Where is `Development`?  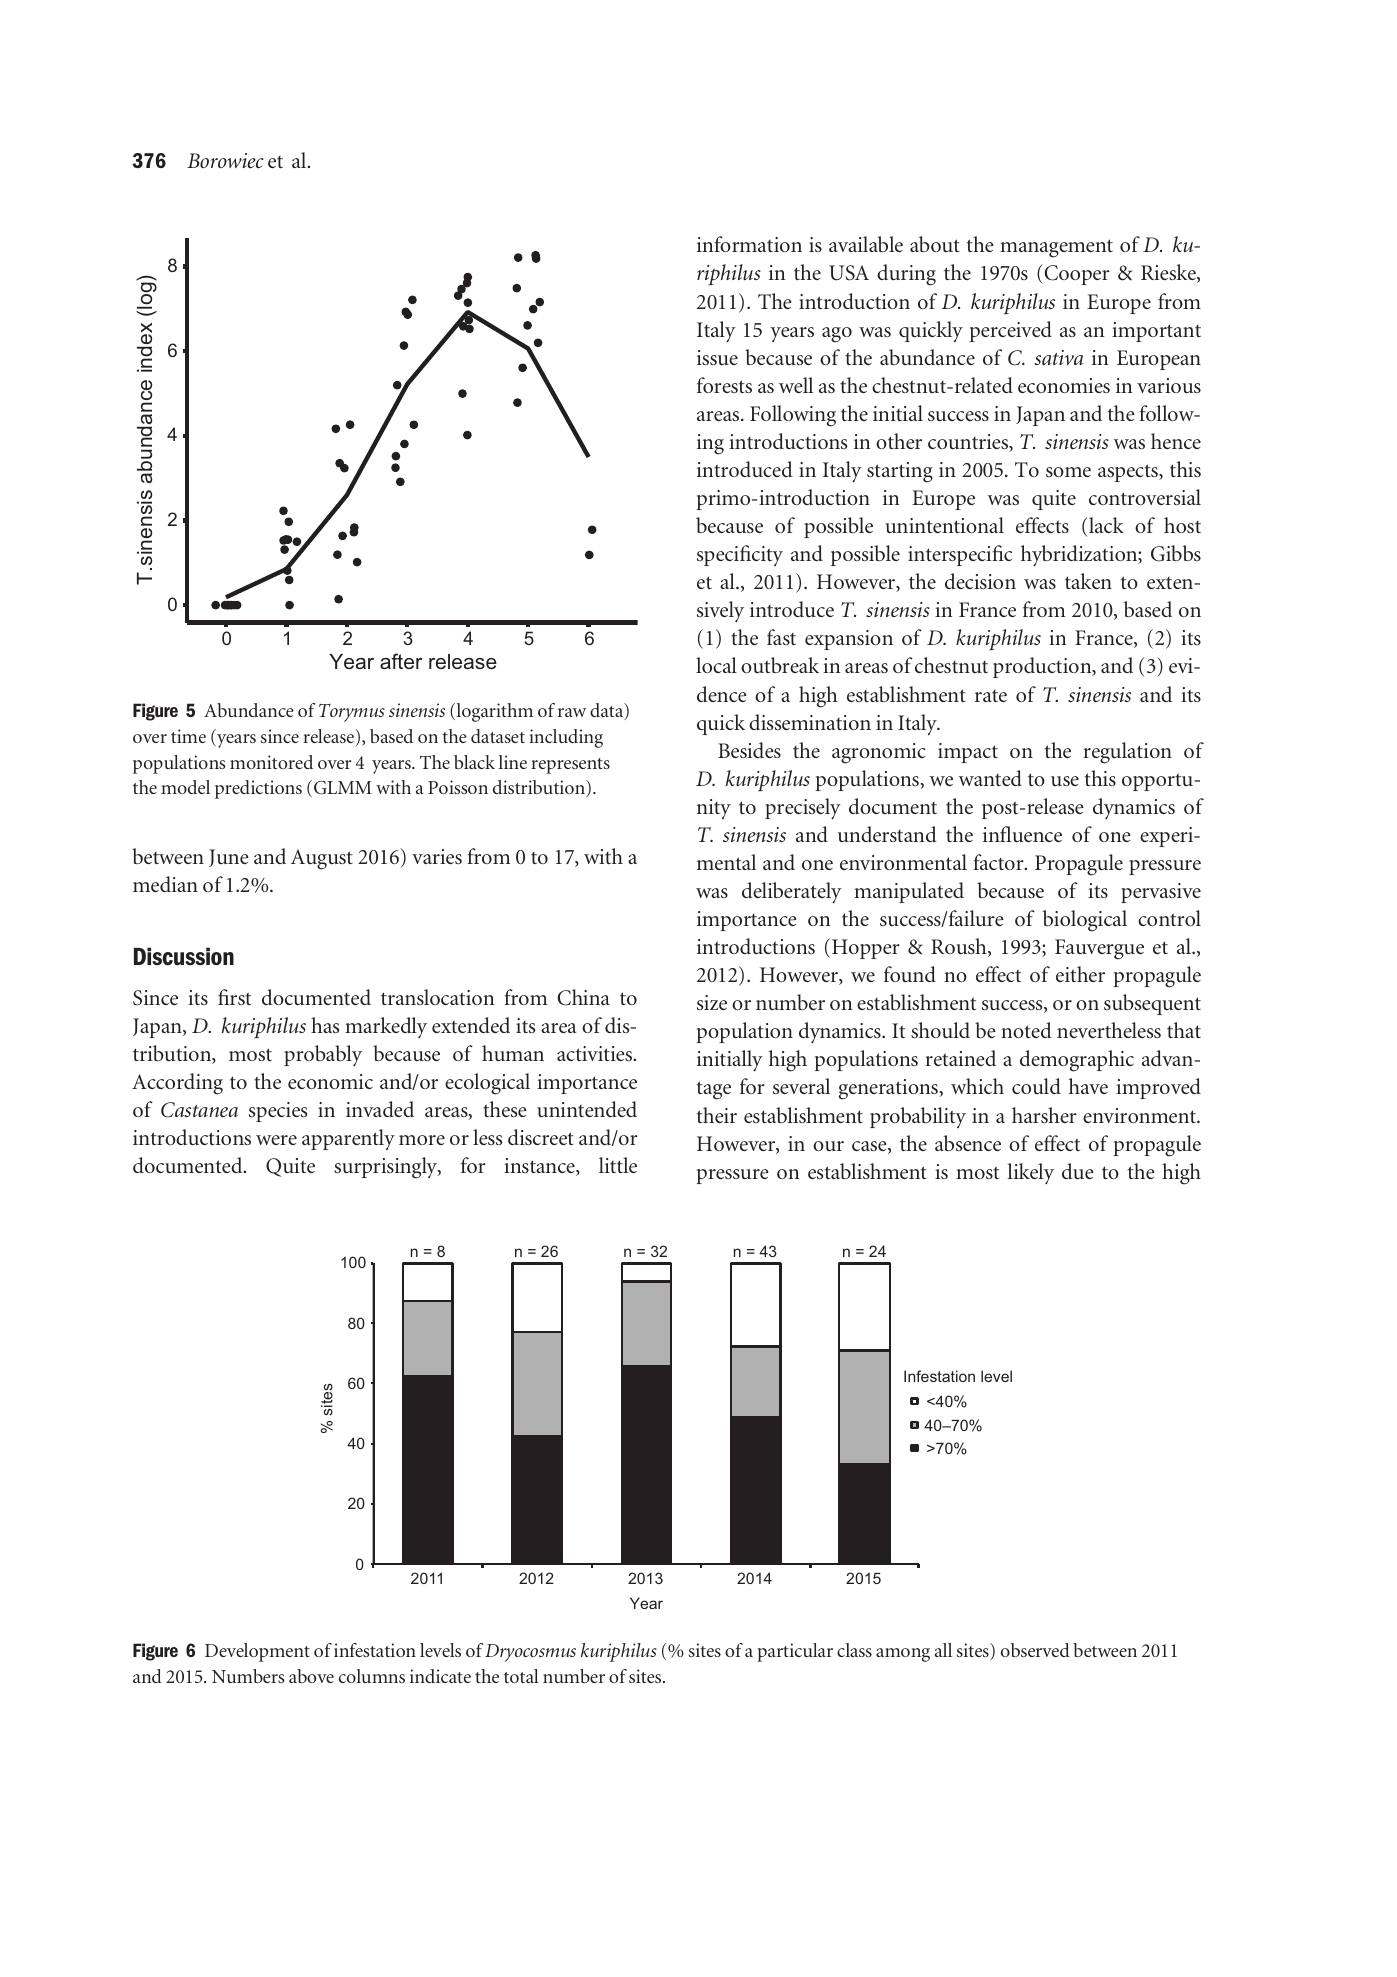 Development is located at coordinates (257, 1652).
